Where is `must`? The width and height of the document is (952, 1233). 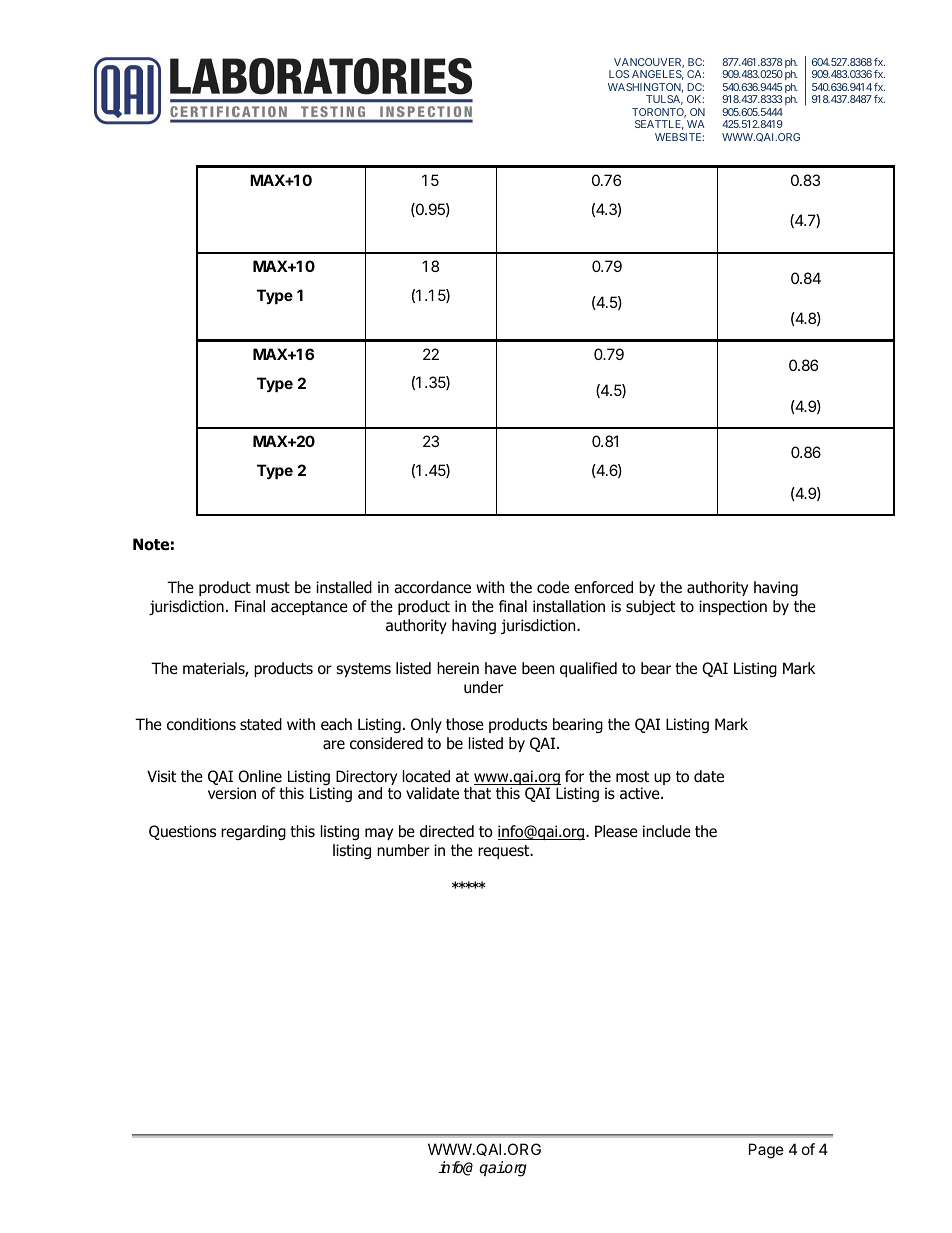
must is located at coordinates (273, 588).
